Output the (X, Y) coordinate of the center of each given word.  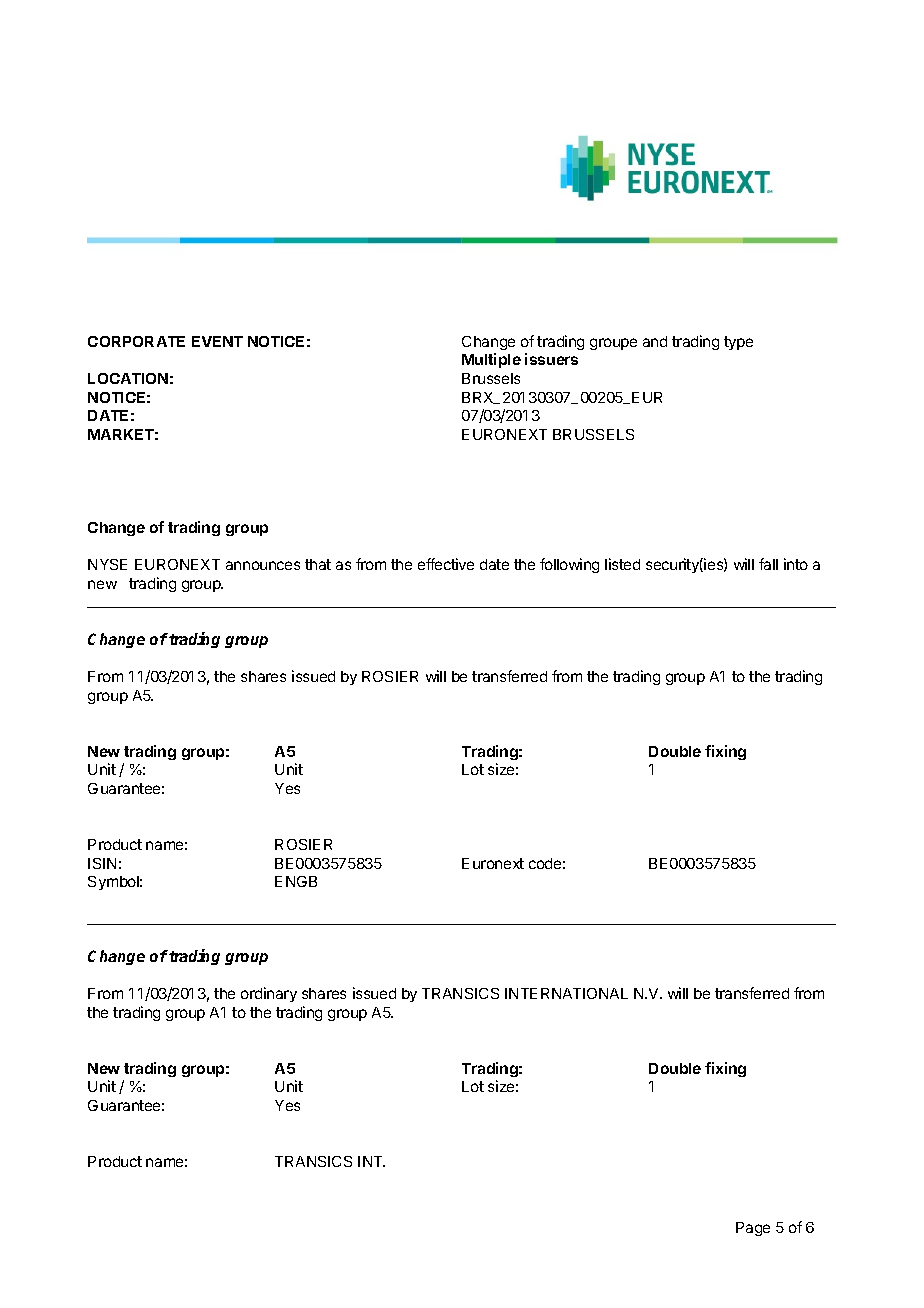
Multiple (491, 360)
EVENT (217, 341)
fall (768, 564)
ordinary (269, 994)
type (738, 343)
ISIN (102, 863)
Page (753, 1229)
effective (446, 564)
